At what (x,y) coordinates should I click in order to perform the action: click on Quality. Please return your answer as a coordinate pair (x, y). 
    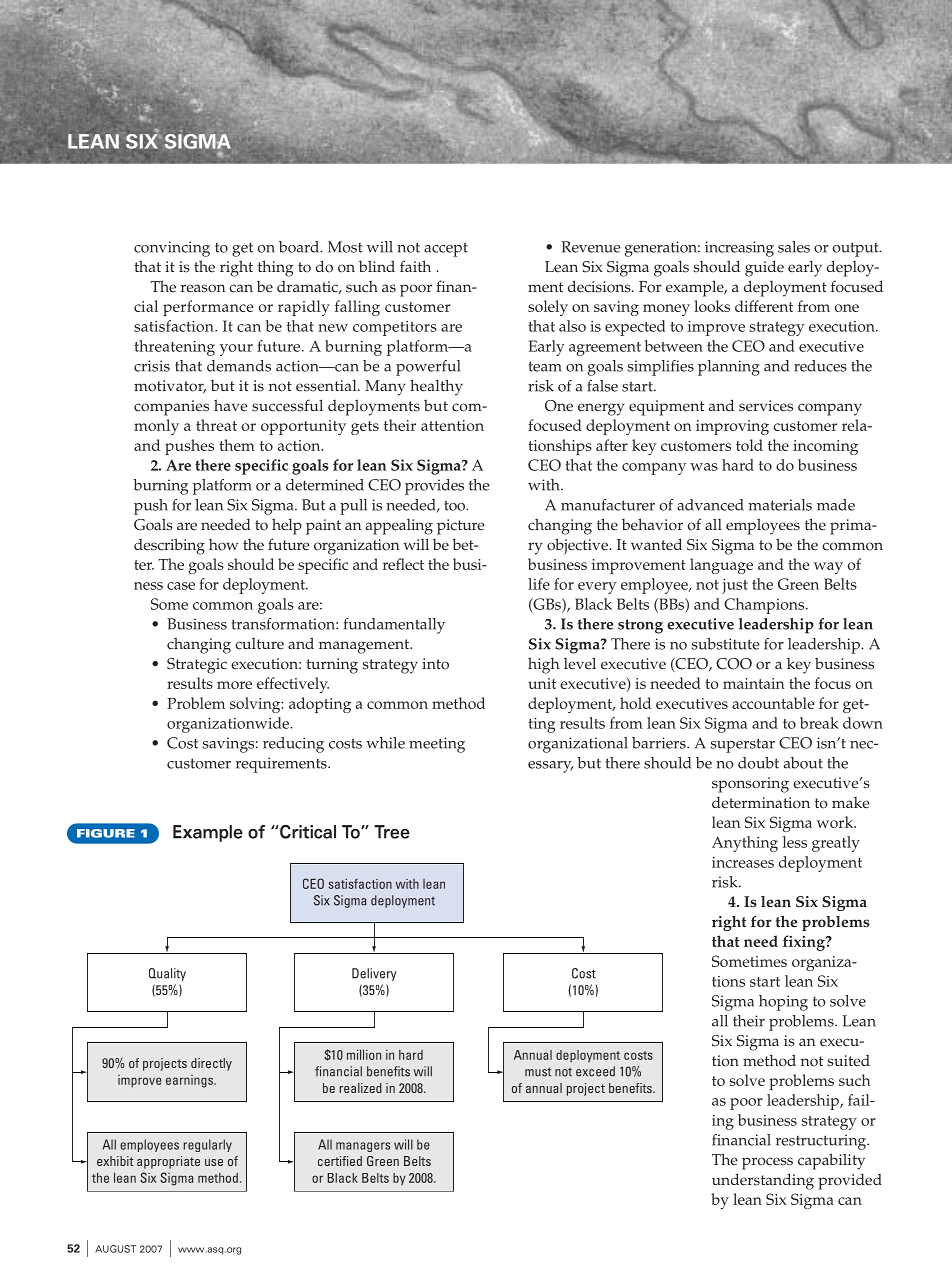
    Looking at the image, I should click on (167, 974).
